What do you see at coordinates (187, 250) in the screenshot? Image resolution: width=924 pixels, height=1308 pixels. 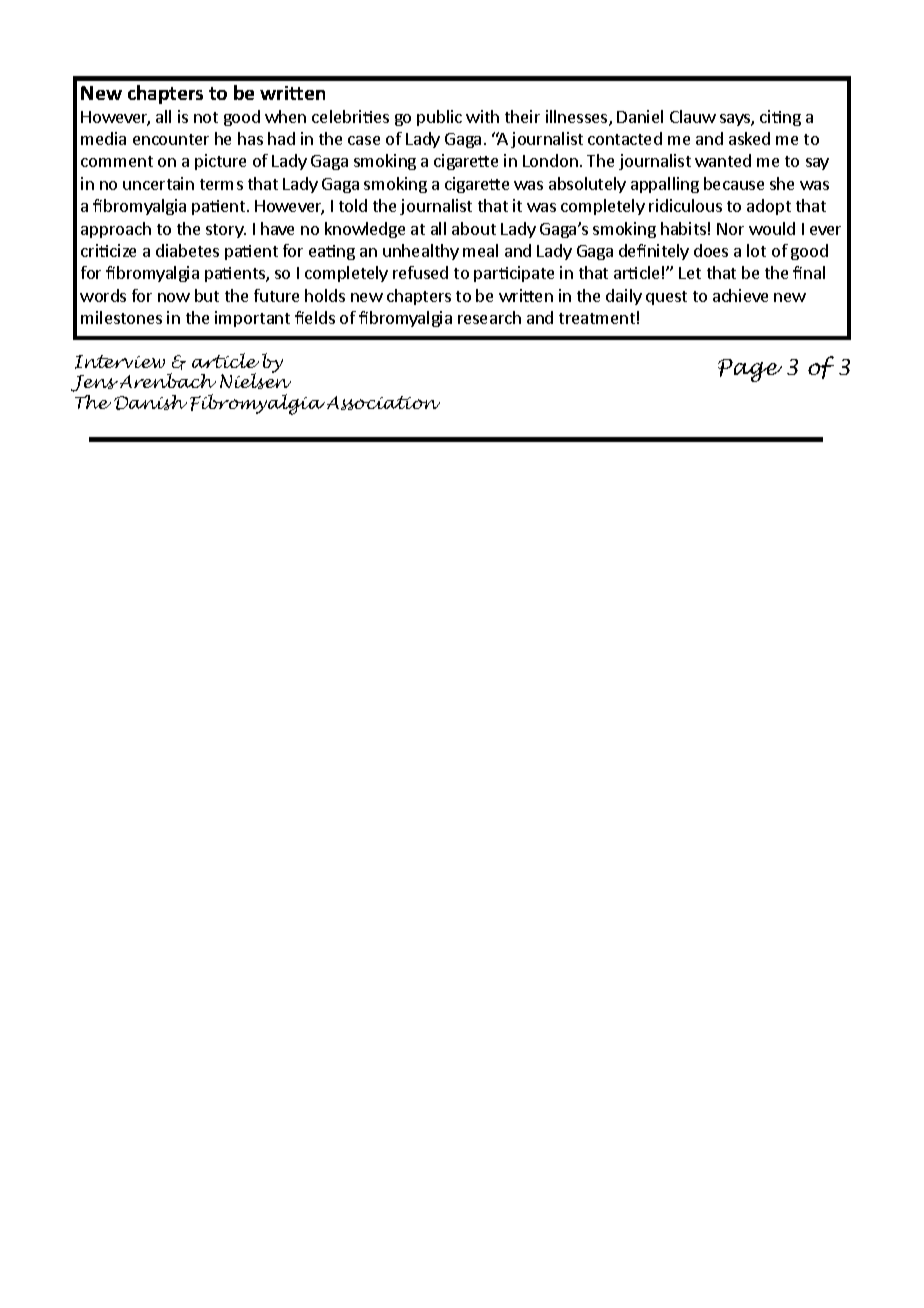 I see `diabetes` at bounding box center [187, 250].
